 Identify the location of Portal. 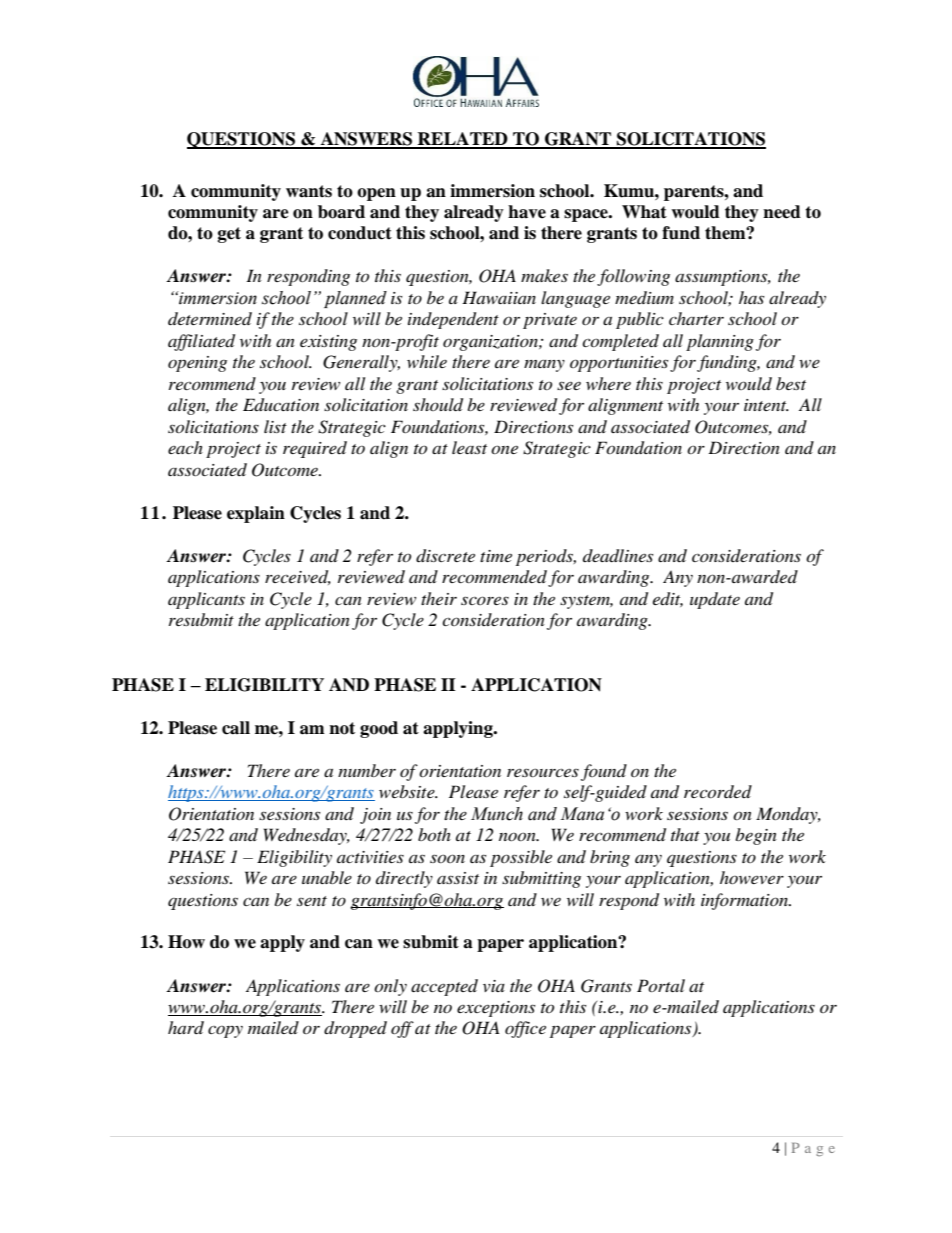
(661, 985).
